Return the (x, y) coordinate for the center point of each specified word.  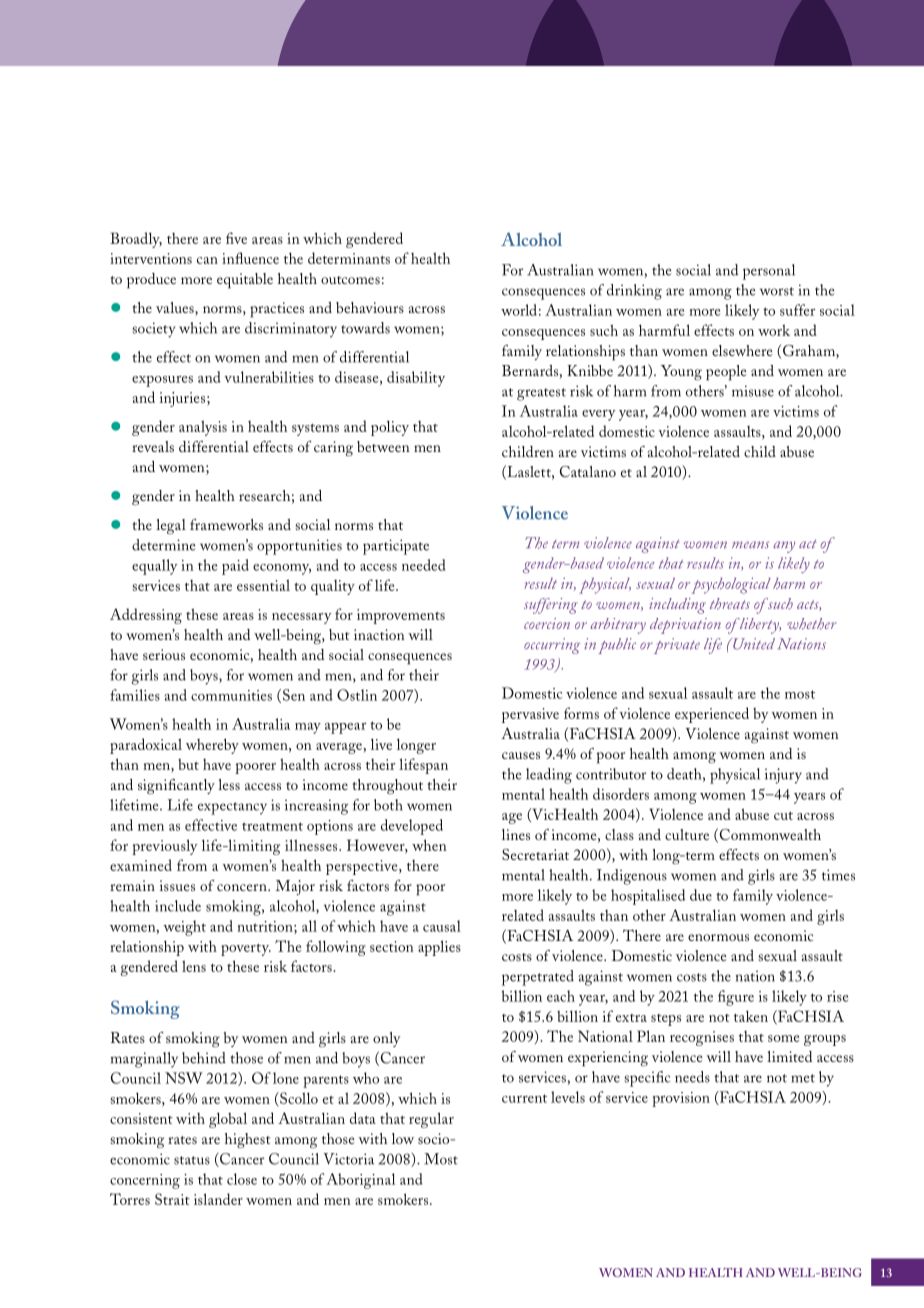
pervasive (530, 715)
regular (431, 1120)
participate (396, 547)
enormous (718, 937)
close (242, 1179)
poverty (246, 950)
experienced (712, 715)
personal (769, 272)
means (750, 545)
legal (171, 526)
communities (231, 695)
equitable (245, 281)
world (519, 310)
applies (439, 948)
